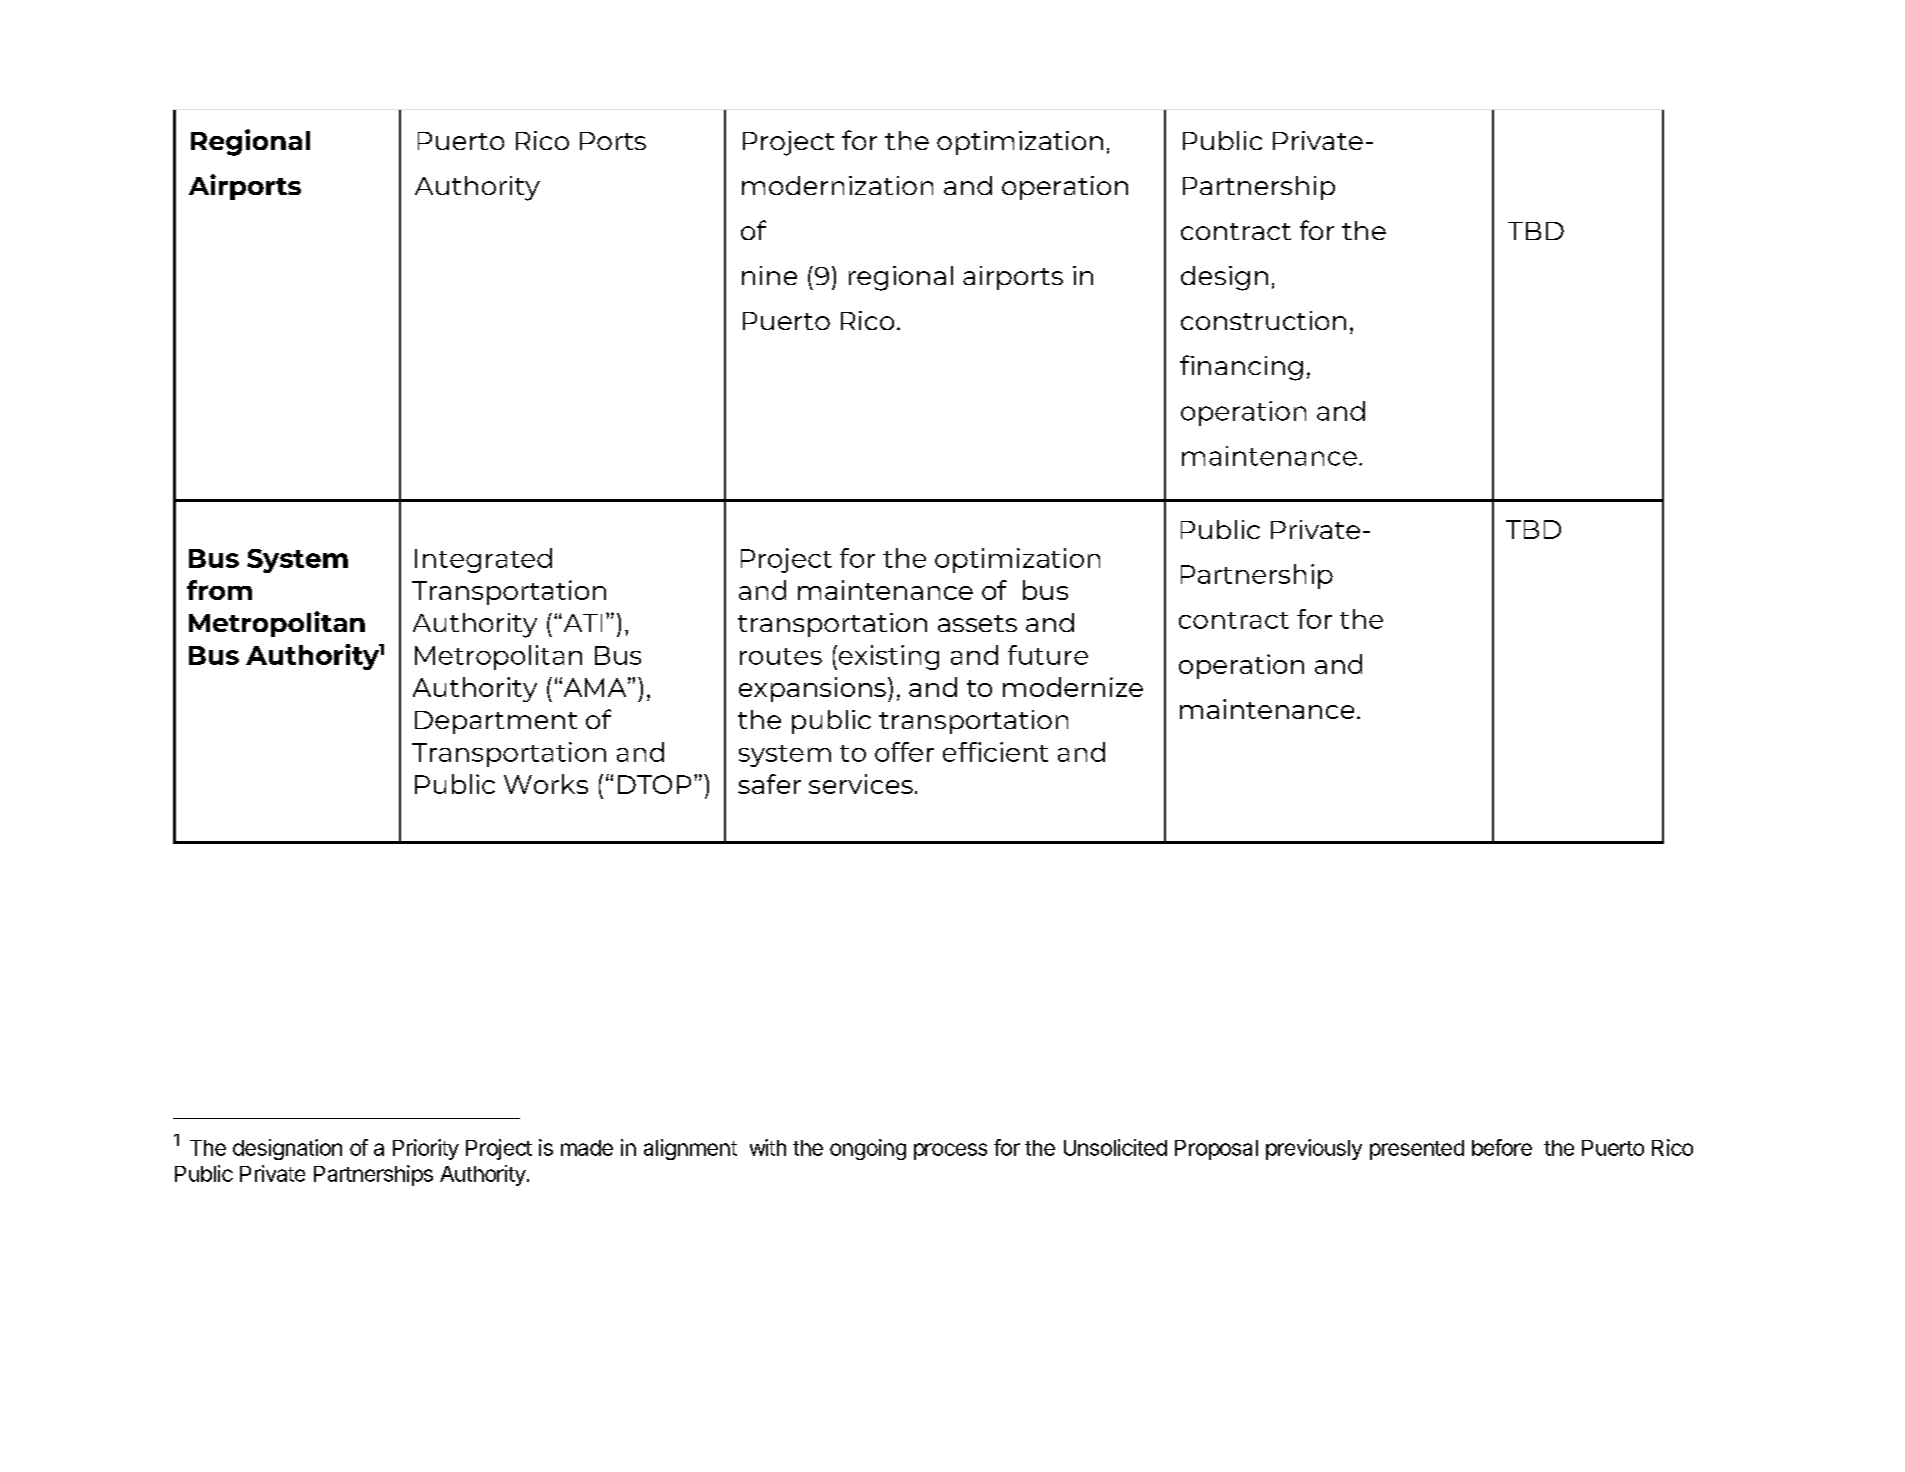 This image has width=1905, height=1472. What do you see at coordinates (977, 623) in the image?
I see `assets` at bounding box center [977, 623].
